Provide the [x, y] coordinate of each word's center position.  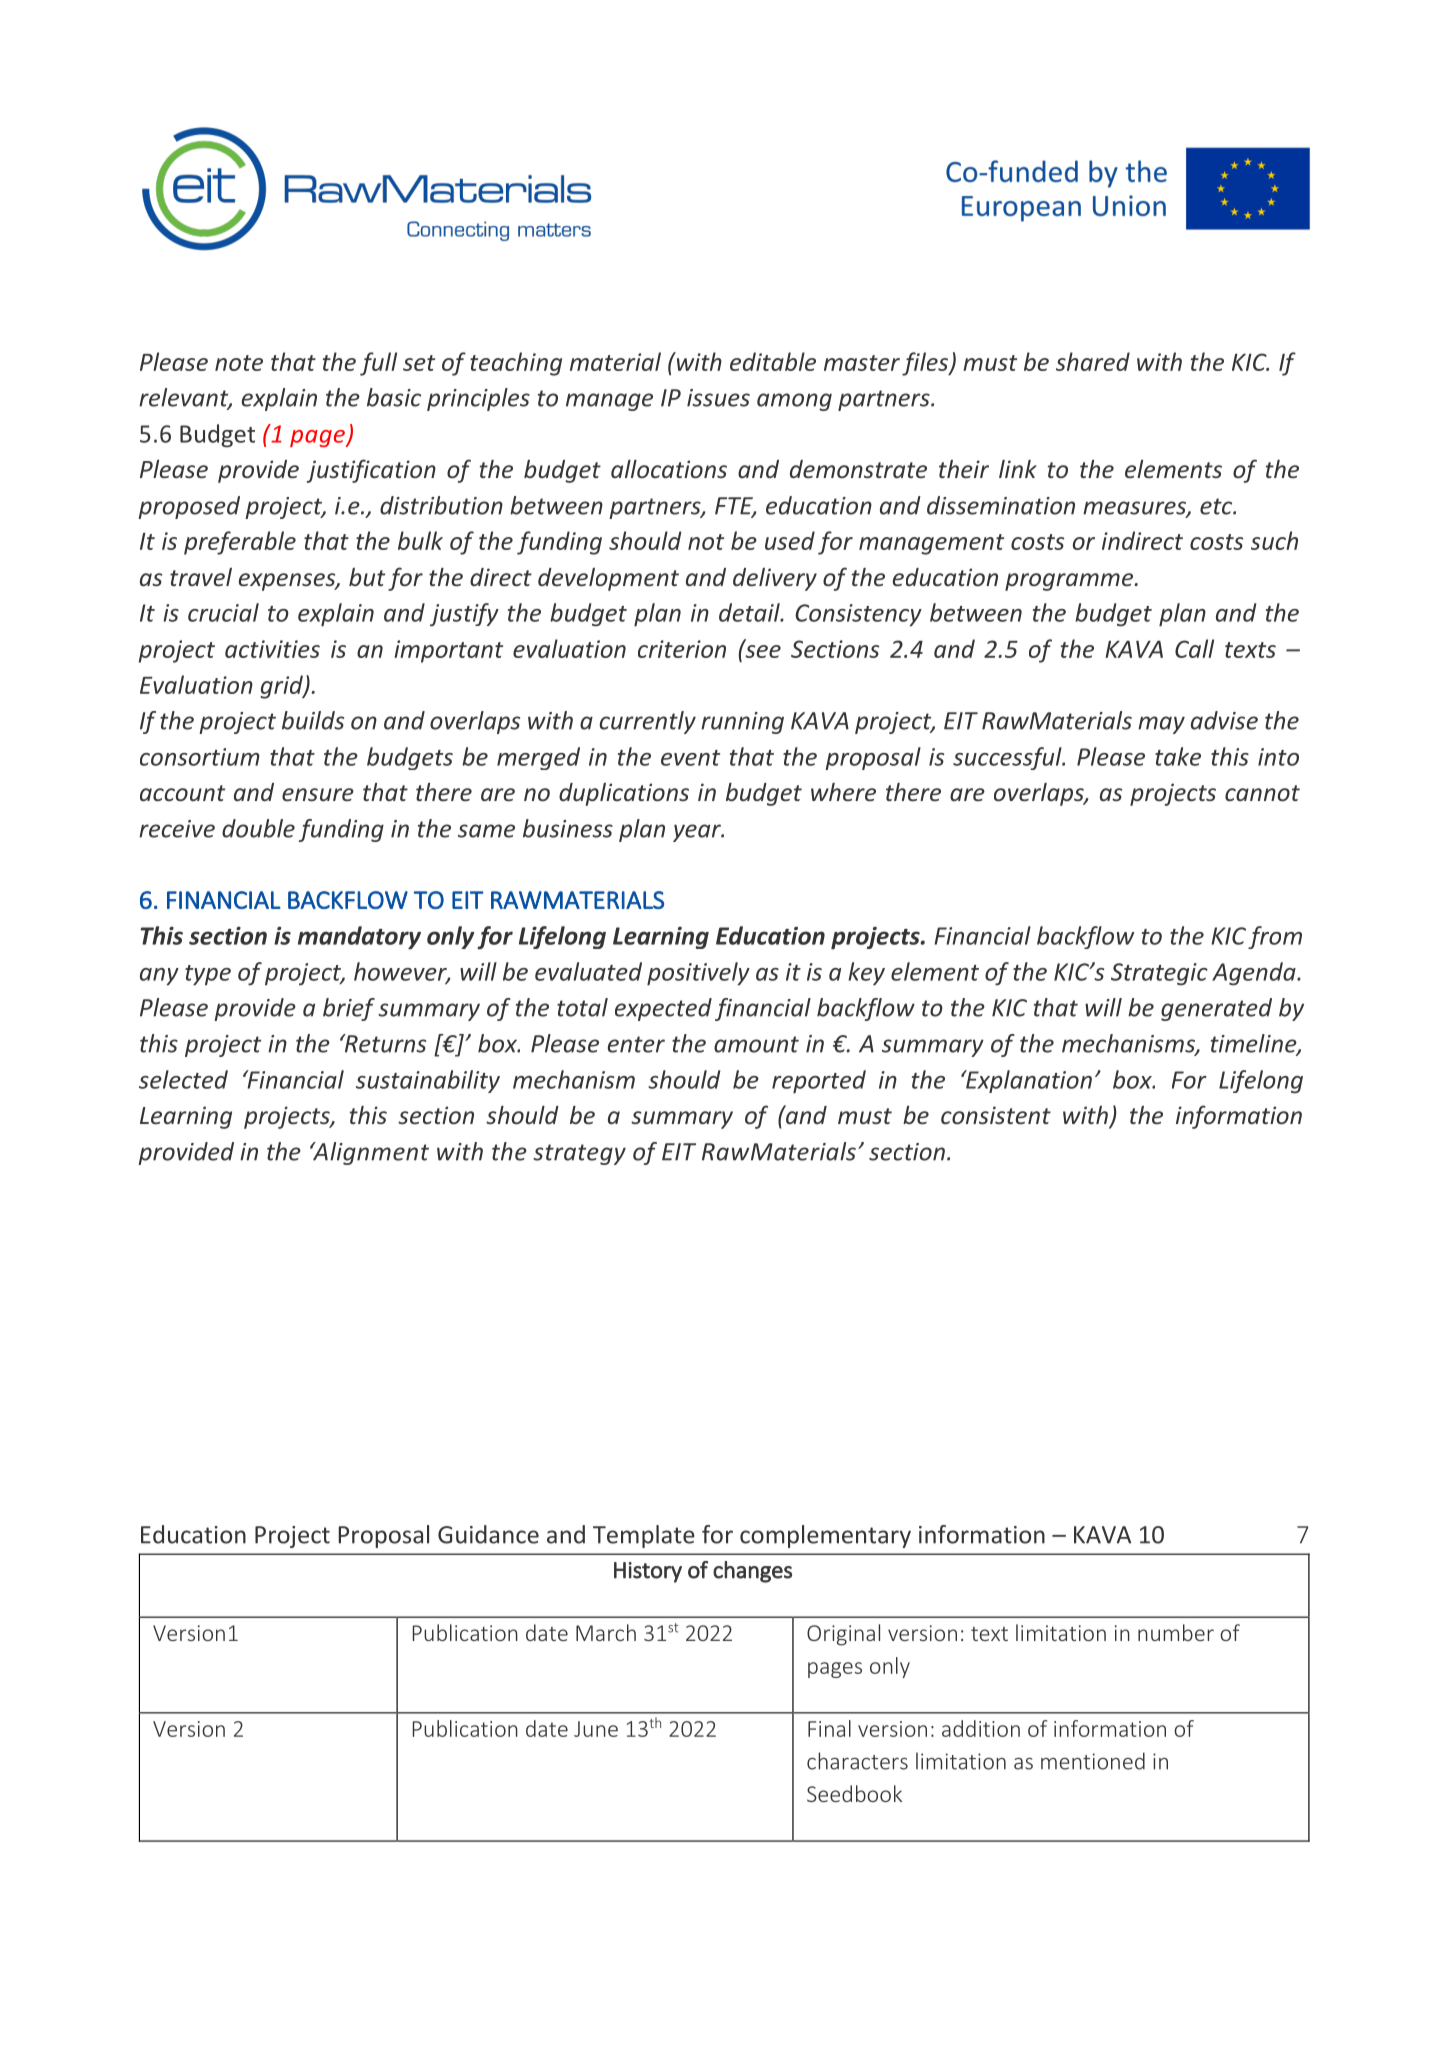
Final [829, 1728]
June [596, 1729]
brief [349, 1009]
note [239, 363]
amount [756, 1044]
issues [718, 398]
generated [1216, 1009]
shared [1093, 361]
